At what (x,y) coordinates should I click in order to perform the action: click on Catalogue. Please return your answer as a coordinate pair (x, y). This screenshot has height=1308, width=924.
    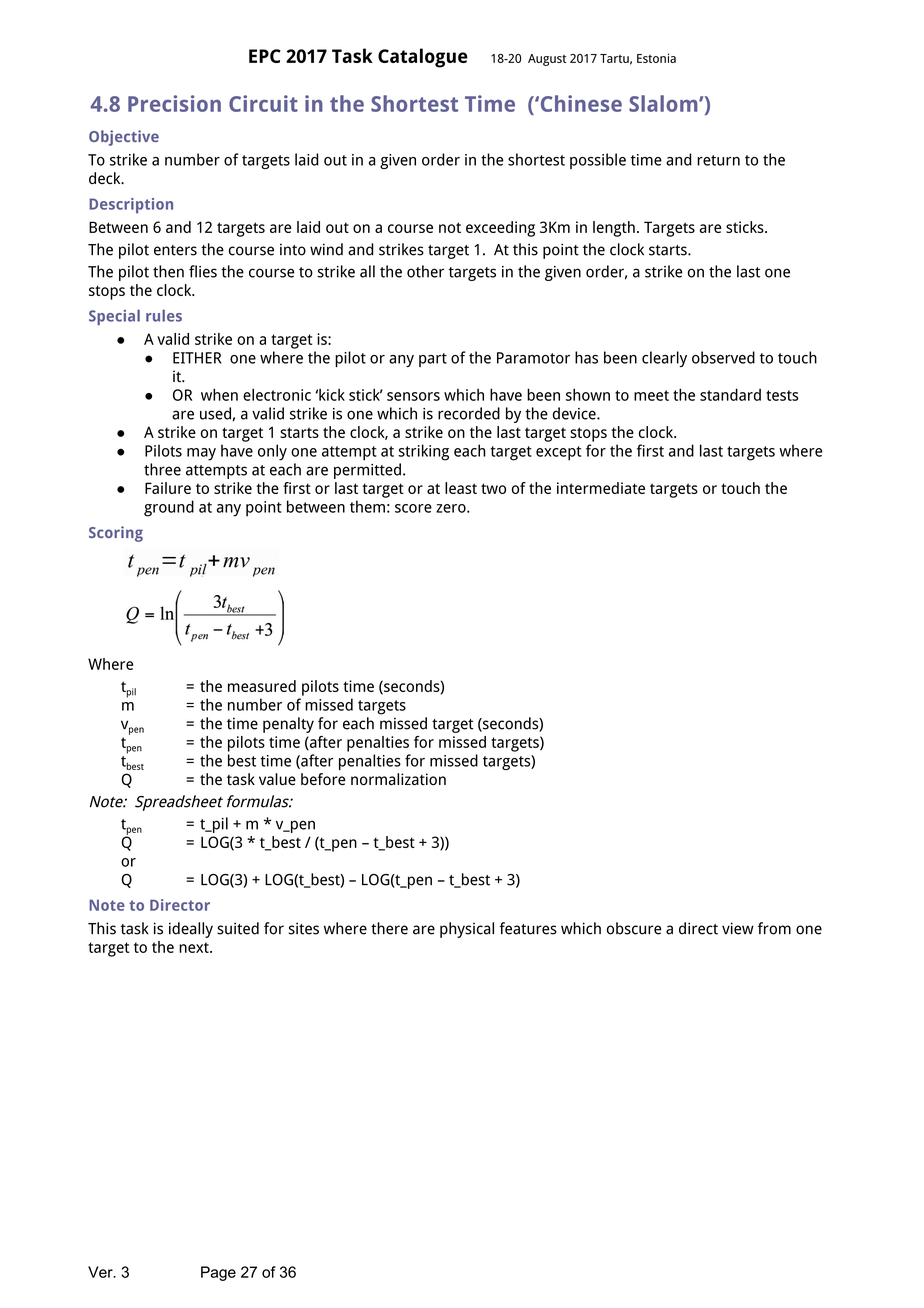
    Looking at the image, I should click on (423, 58).
